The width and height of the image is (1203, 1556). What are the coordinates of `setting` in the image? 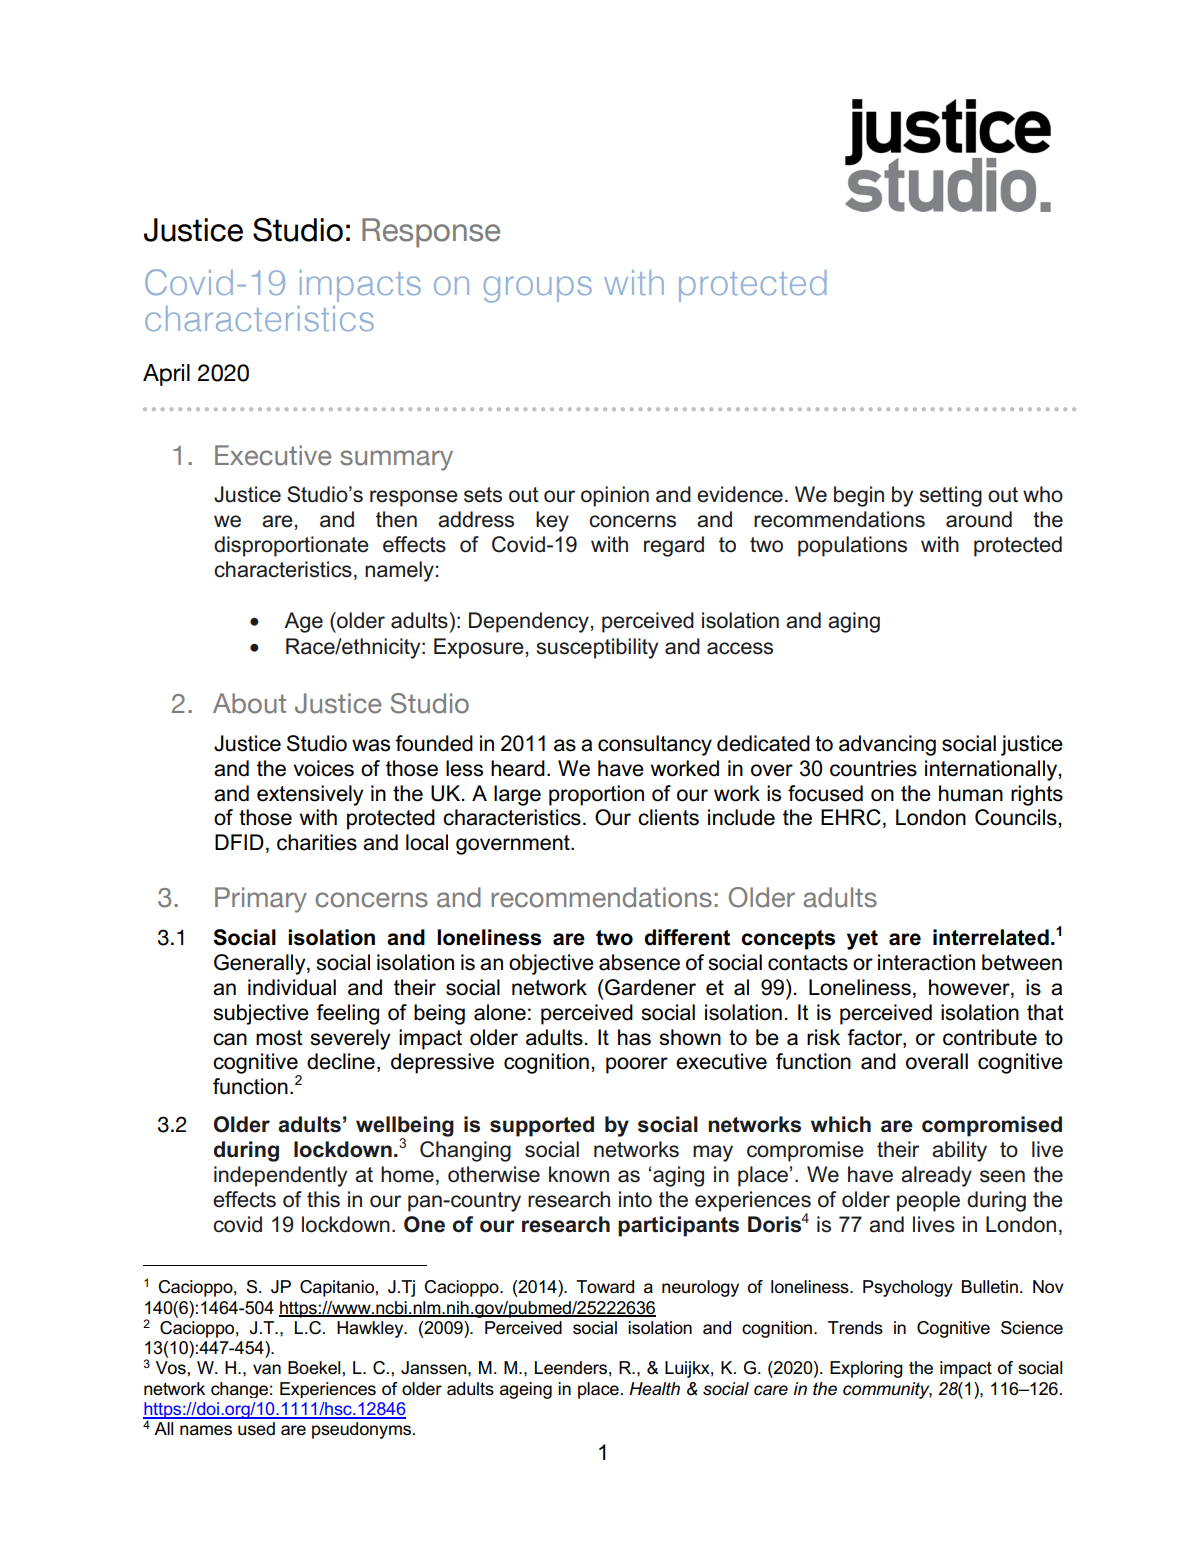 It's located at (951, 496).
